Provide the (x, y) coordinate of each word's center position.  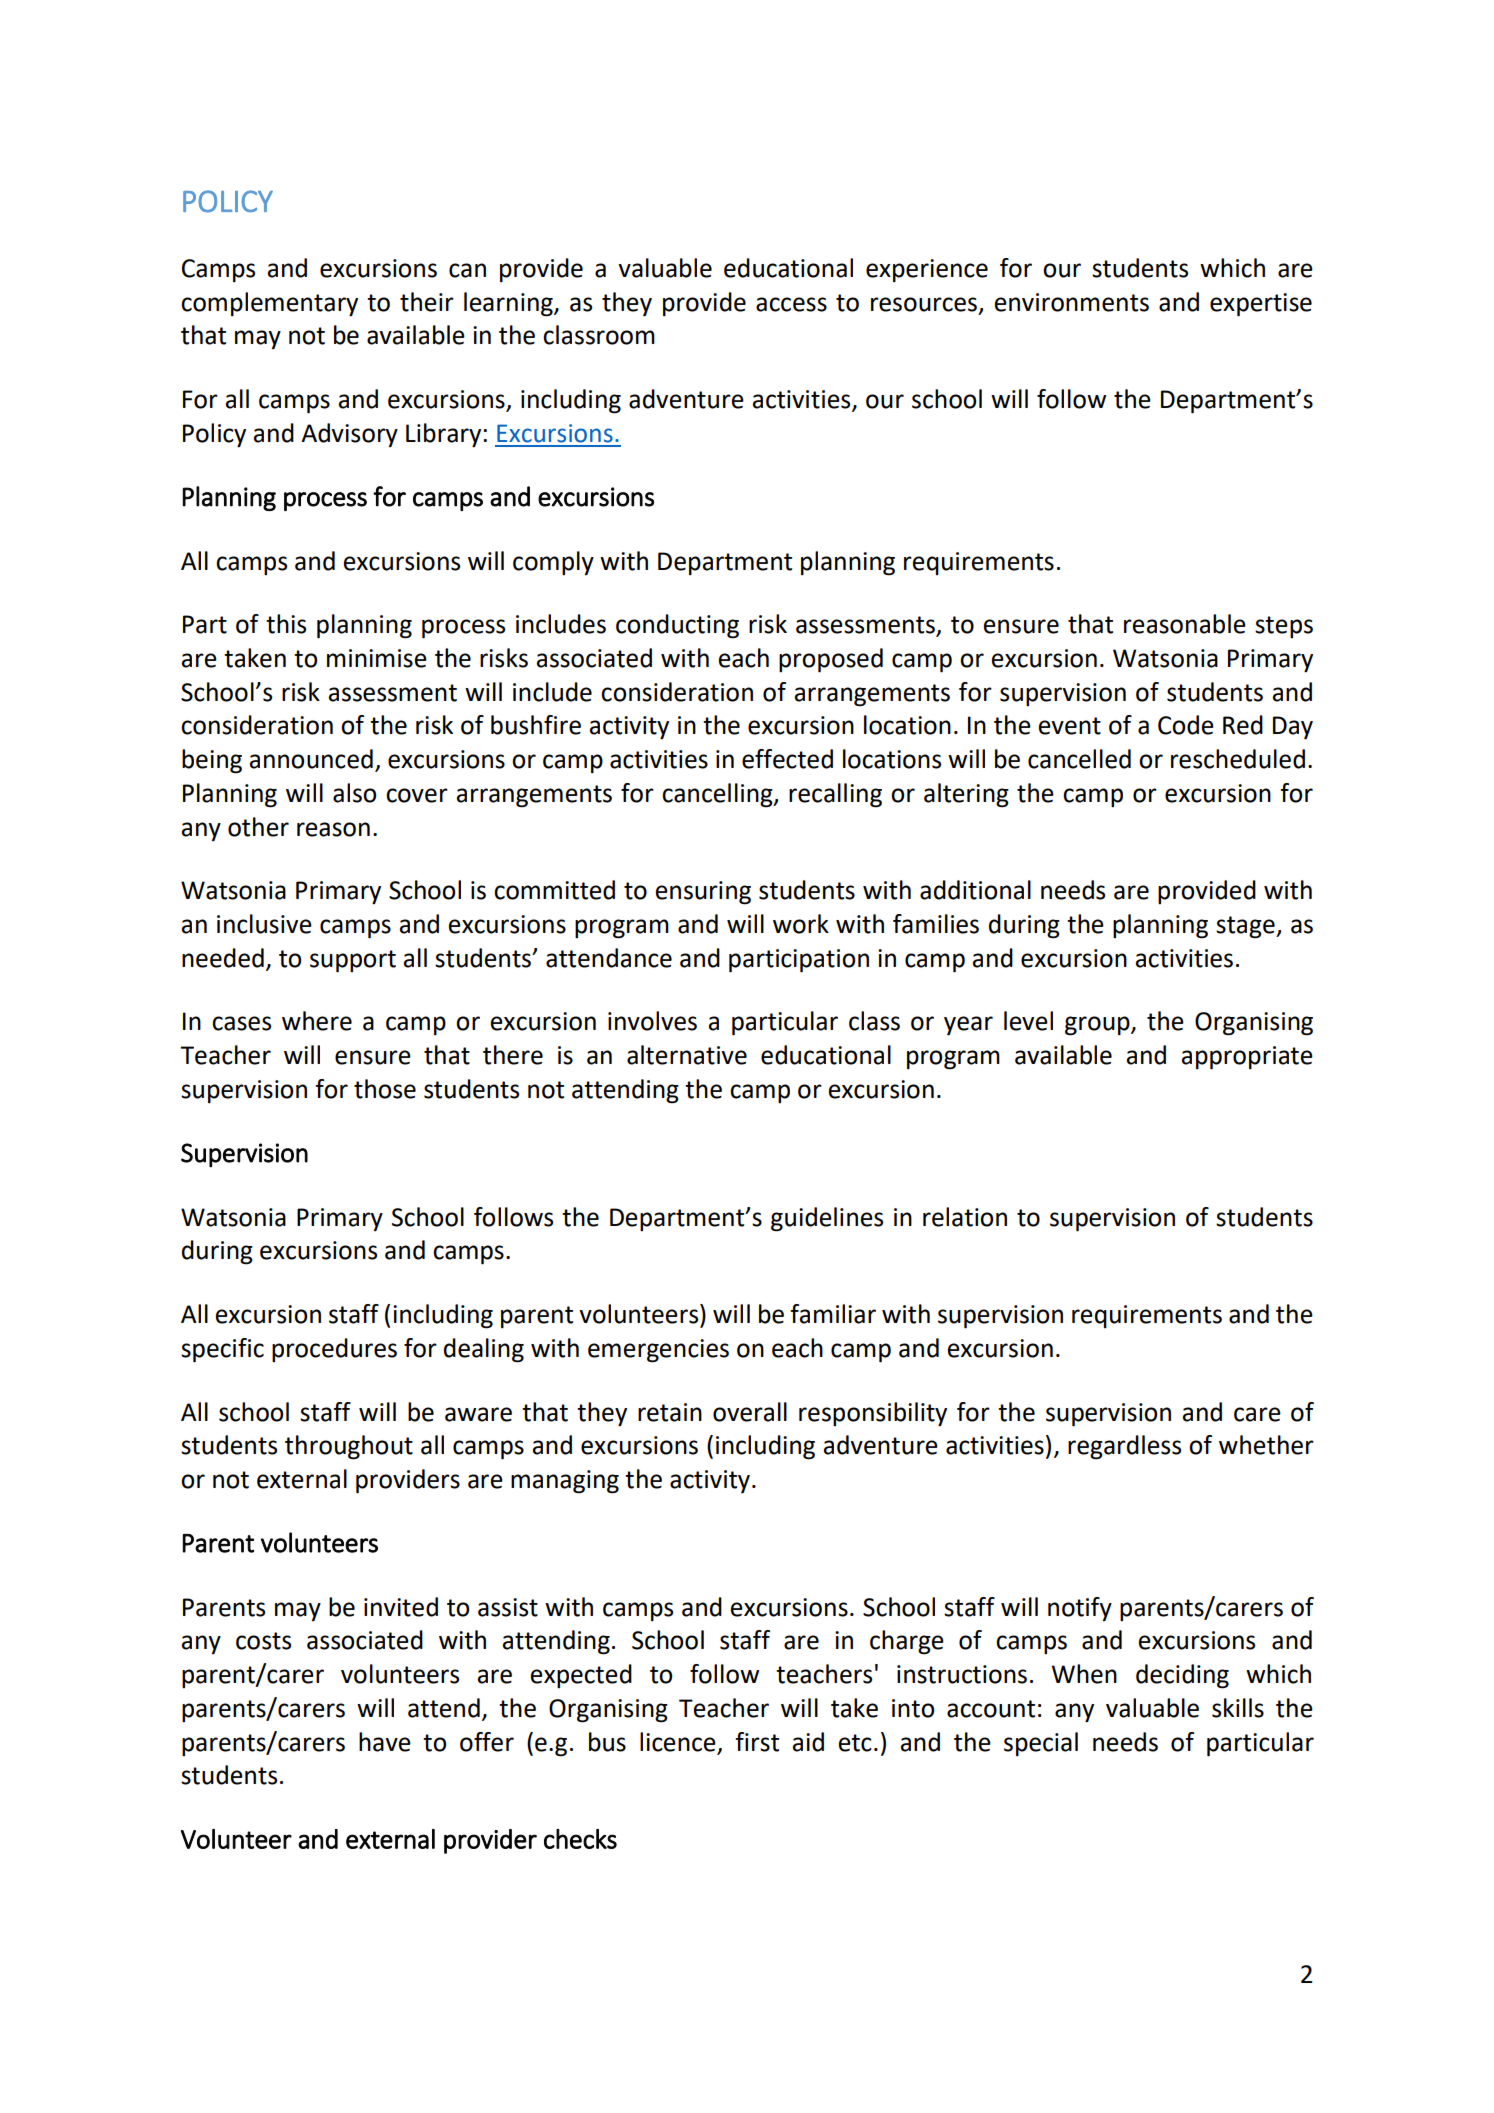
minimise (377, 658)
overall (750, 1412)
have (385, 1742)
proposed (831, 660)
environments (1072, 302)
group (1098, 1026)
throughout (349, 1447)
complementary (269, 304)
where (317, 1021)
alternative (687, 1055)
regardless (1124, 1447)
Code (1186, 725)
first (757, 1742)
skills (1238, 1708)
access (791, 304)
